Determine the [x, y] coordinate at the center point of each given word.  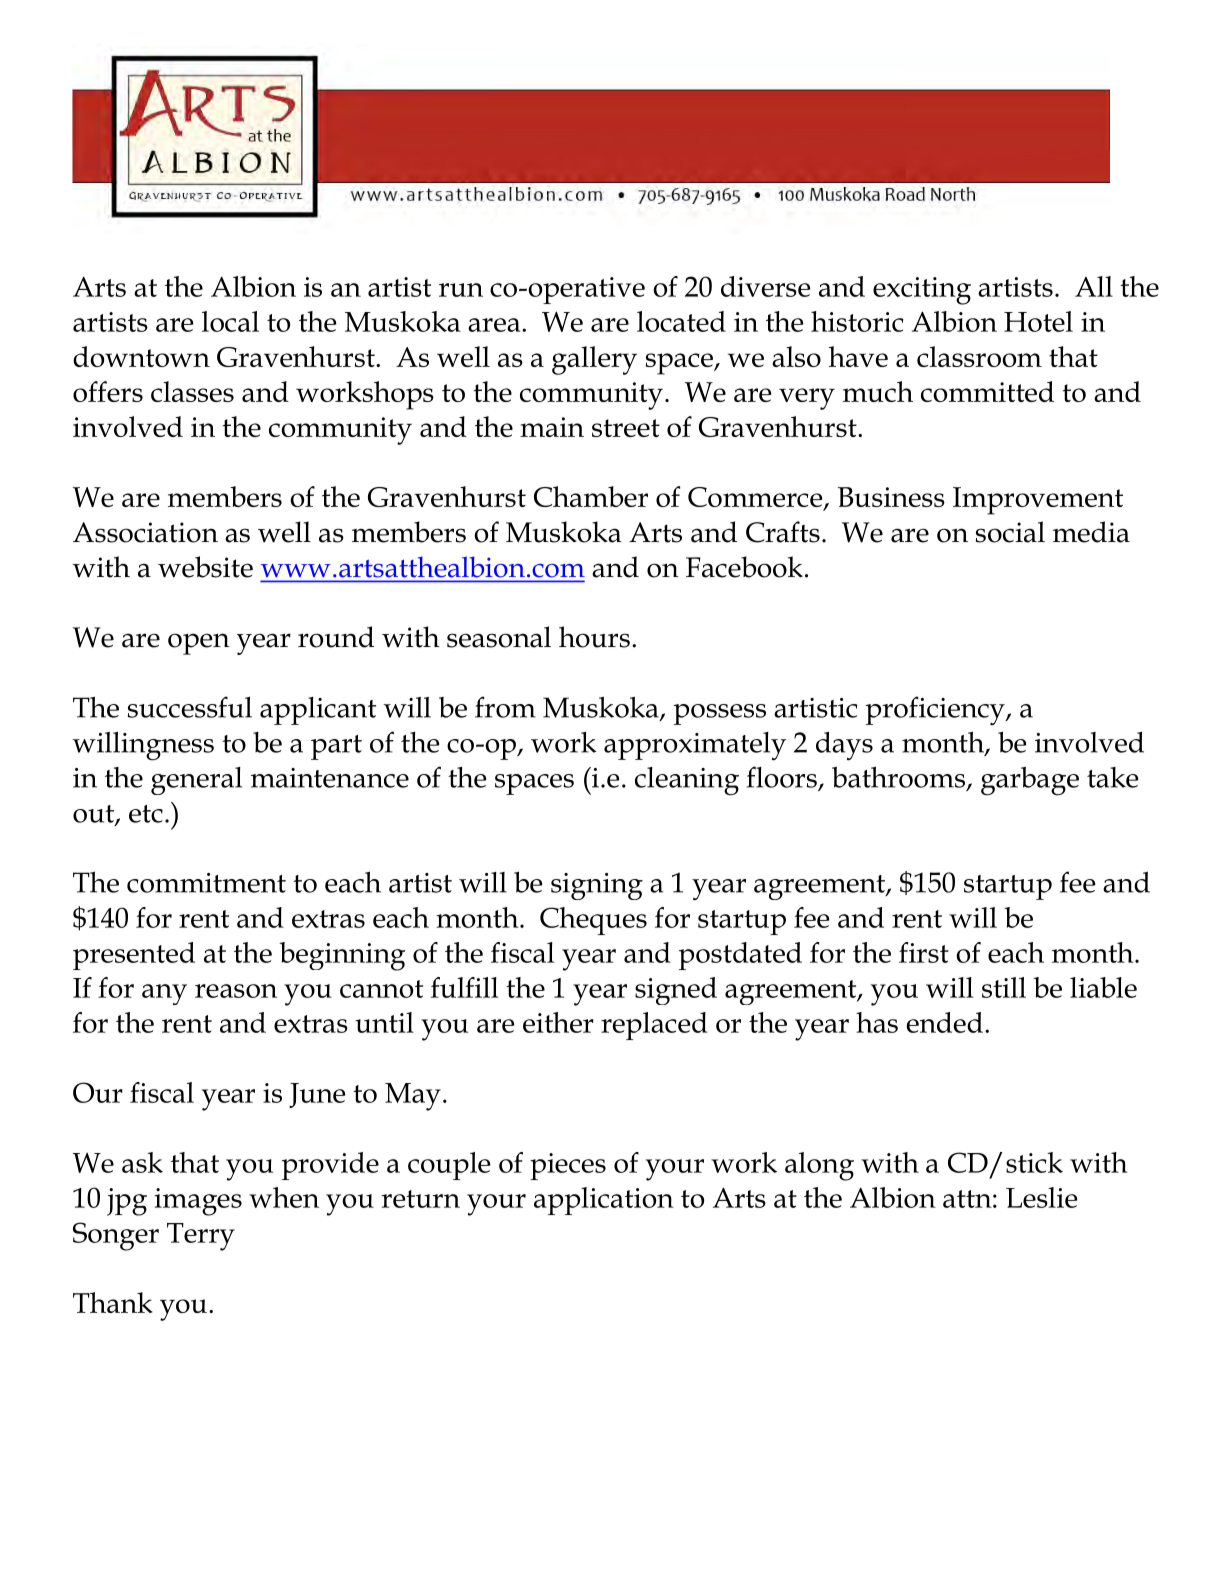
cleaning [687, 781]
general [196, 781]
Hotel [1038, 321]
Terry [201, 1237]
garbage [1030, 781]
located [681, 321]
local [230, 321]
